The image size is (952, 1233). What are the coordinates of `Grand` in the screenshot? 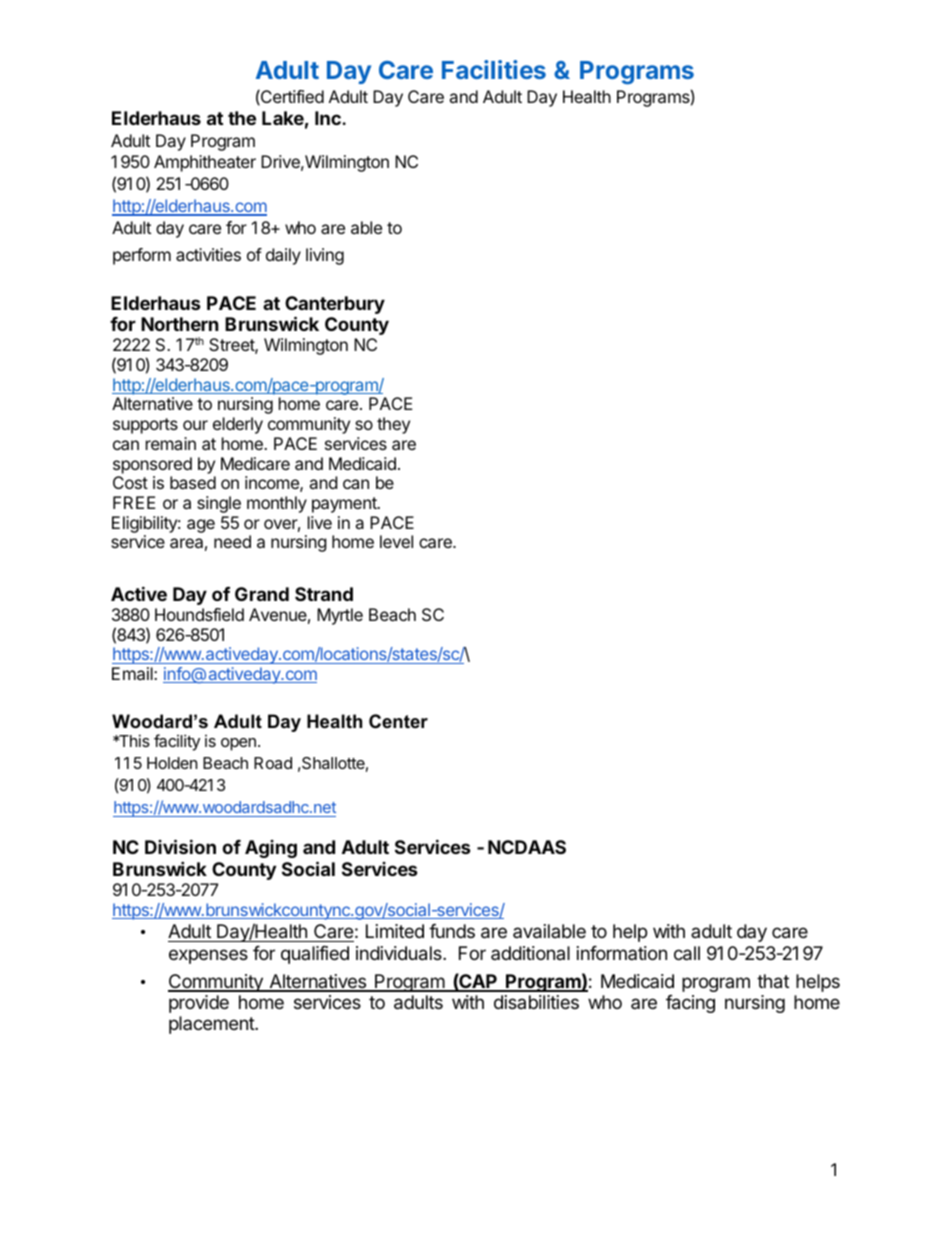 It's located at (262, 594).
